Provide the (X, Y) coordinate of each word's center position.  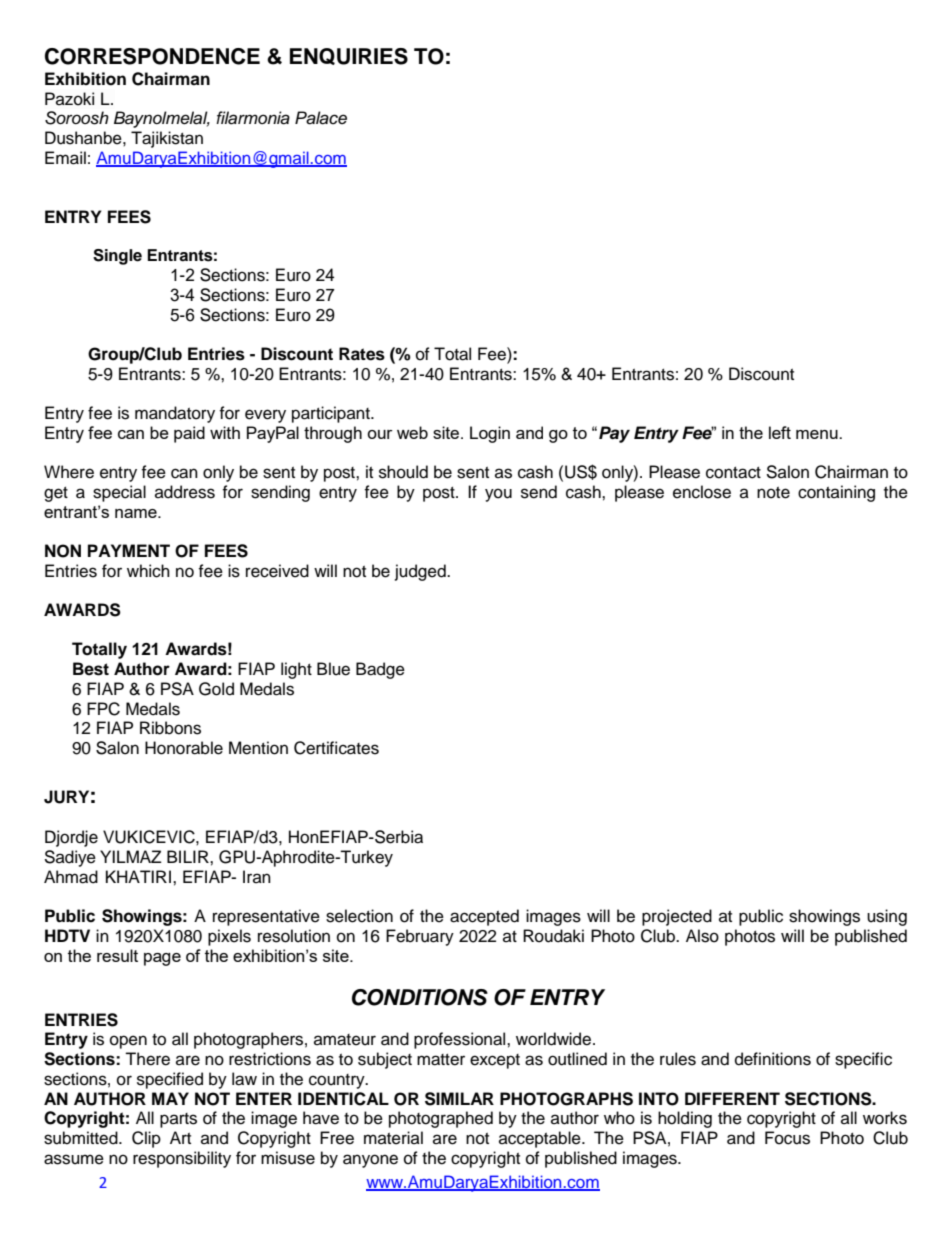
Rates (362, 354)
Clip (146, 1139)
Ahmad (71, 877)
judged (421, 572)
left (780, 432)
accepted (484, 917)
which (148, 571)
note (773, 493)
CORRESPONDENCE (152, 56)
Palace (321, 118)
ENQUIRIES (349, 56)
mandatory (175, 414)
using (887, 917)
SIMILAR (459, 1099)
